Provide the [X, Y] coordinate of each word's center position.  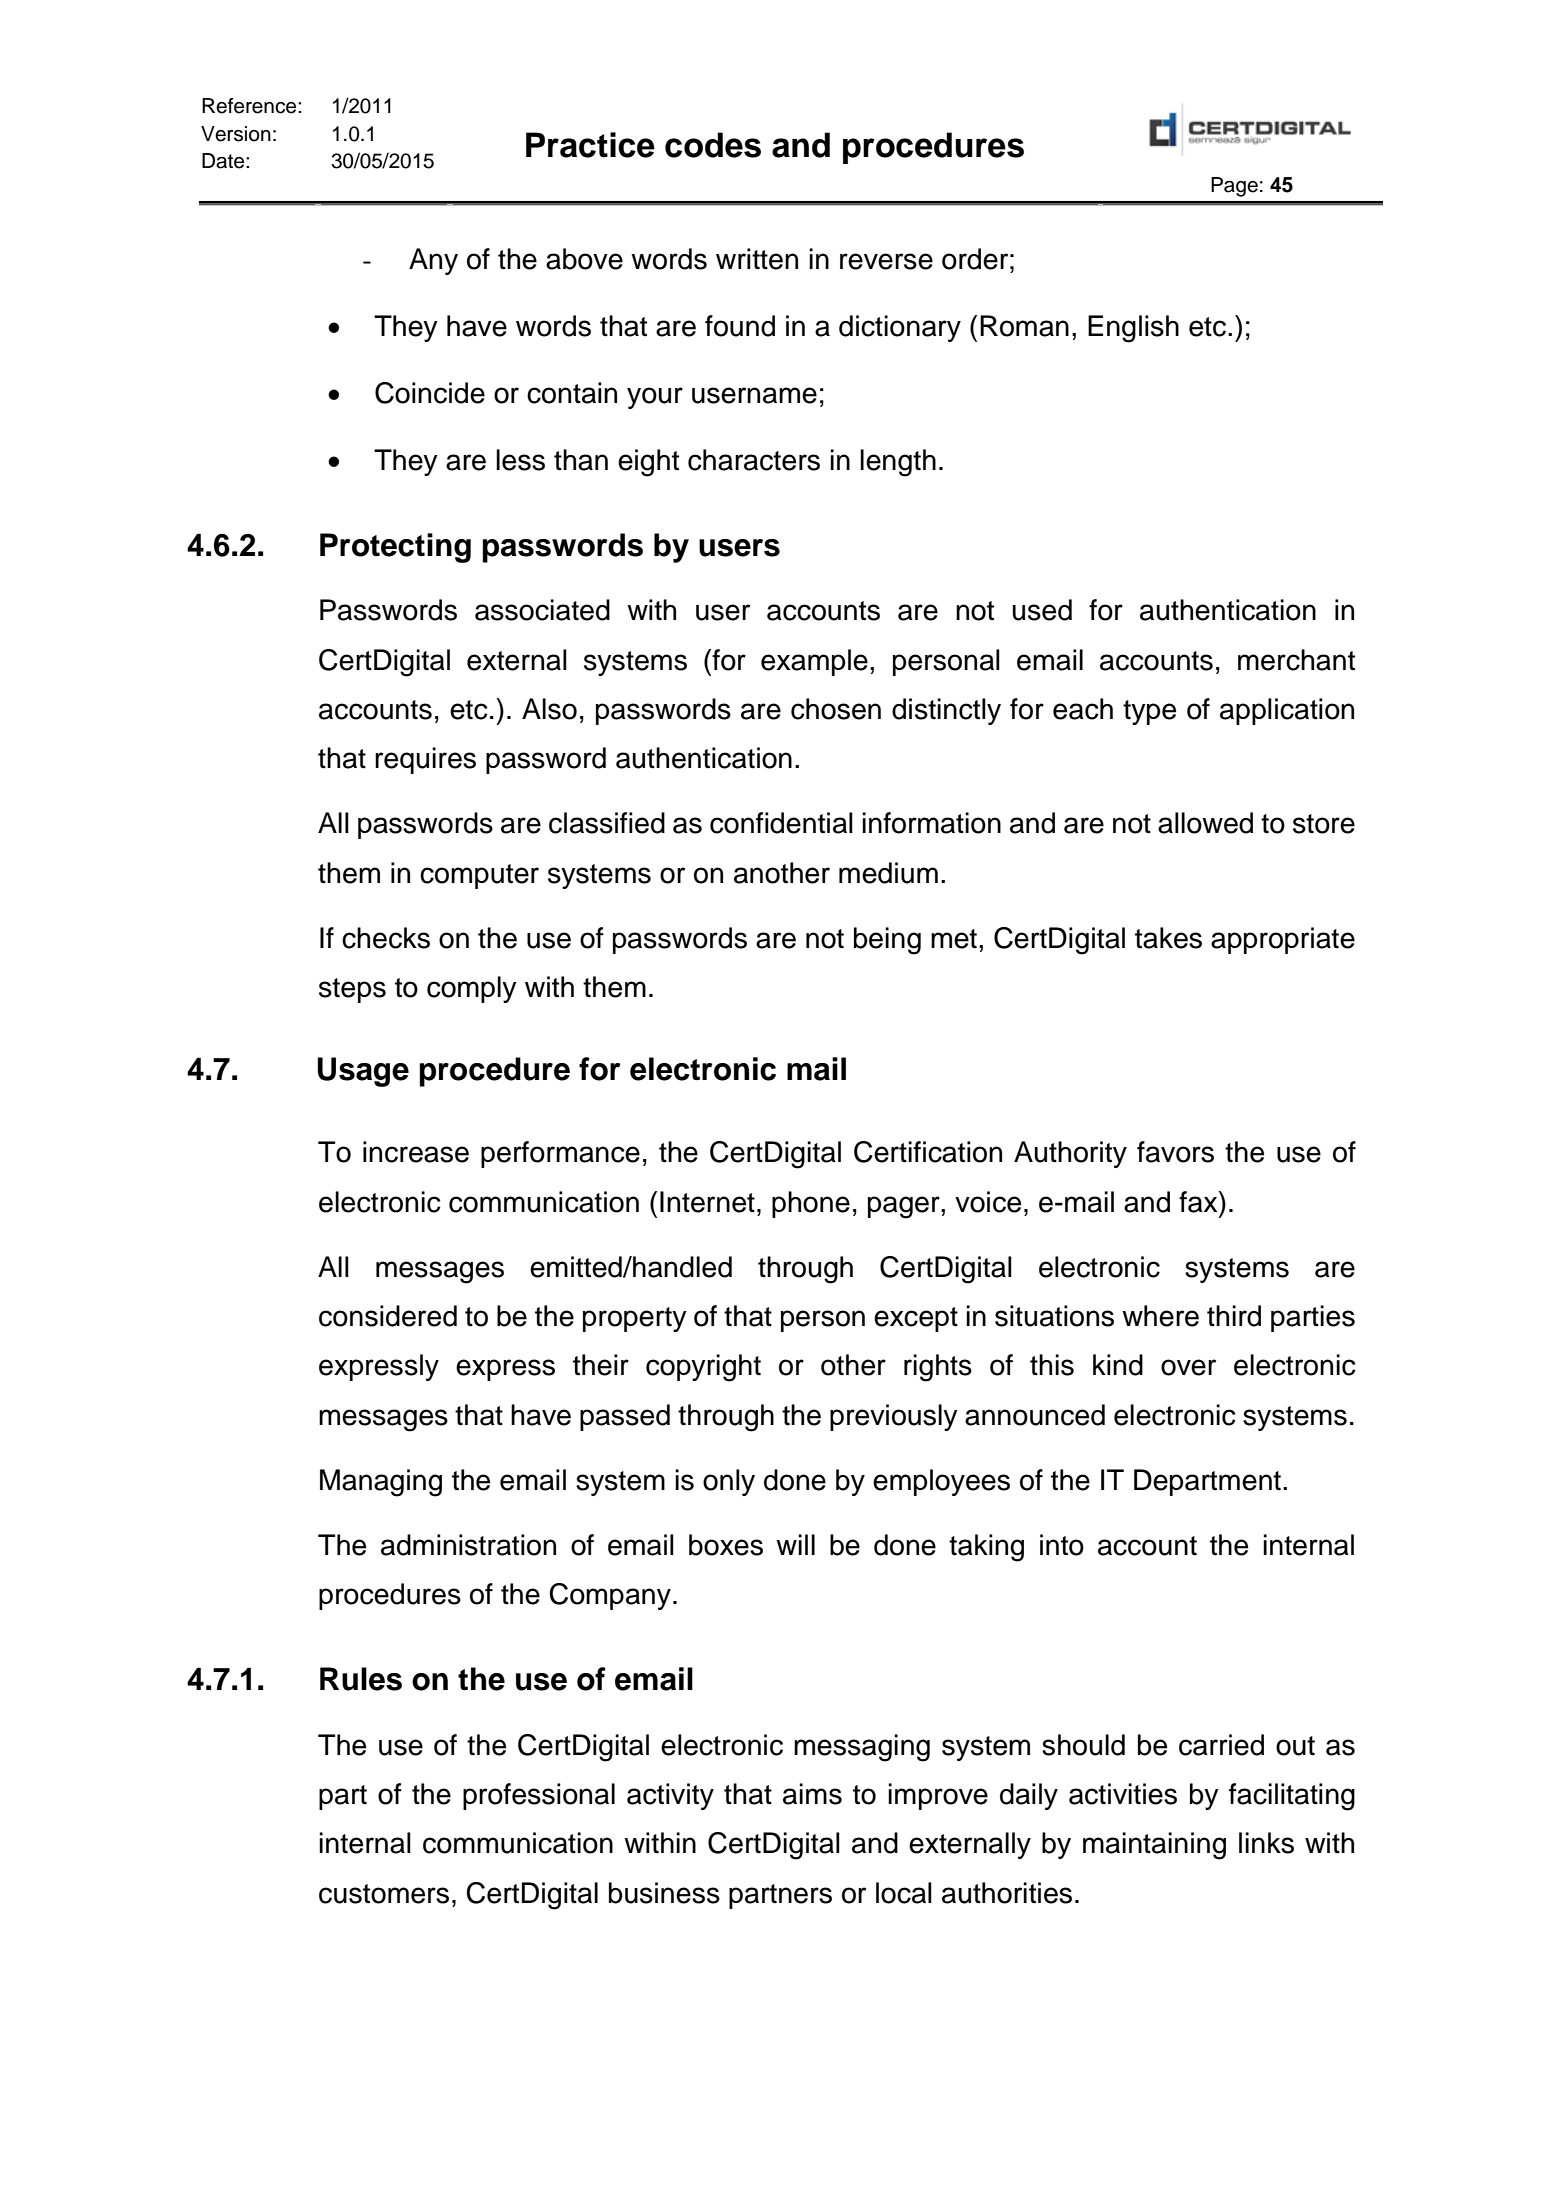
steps [352, 990]
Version [236, 134]
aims [812, 1794]
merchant [1296, 660]
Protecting [395, 548]
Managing [381, 1483]
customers [384, 1894]
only [729, 1482]
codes [713, 145]
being [887, 941]
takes [1168, 938]
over [1188, 1367]
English [1133, 329]
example [814, 662]
